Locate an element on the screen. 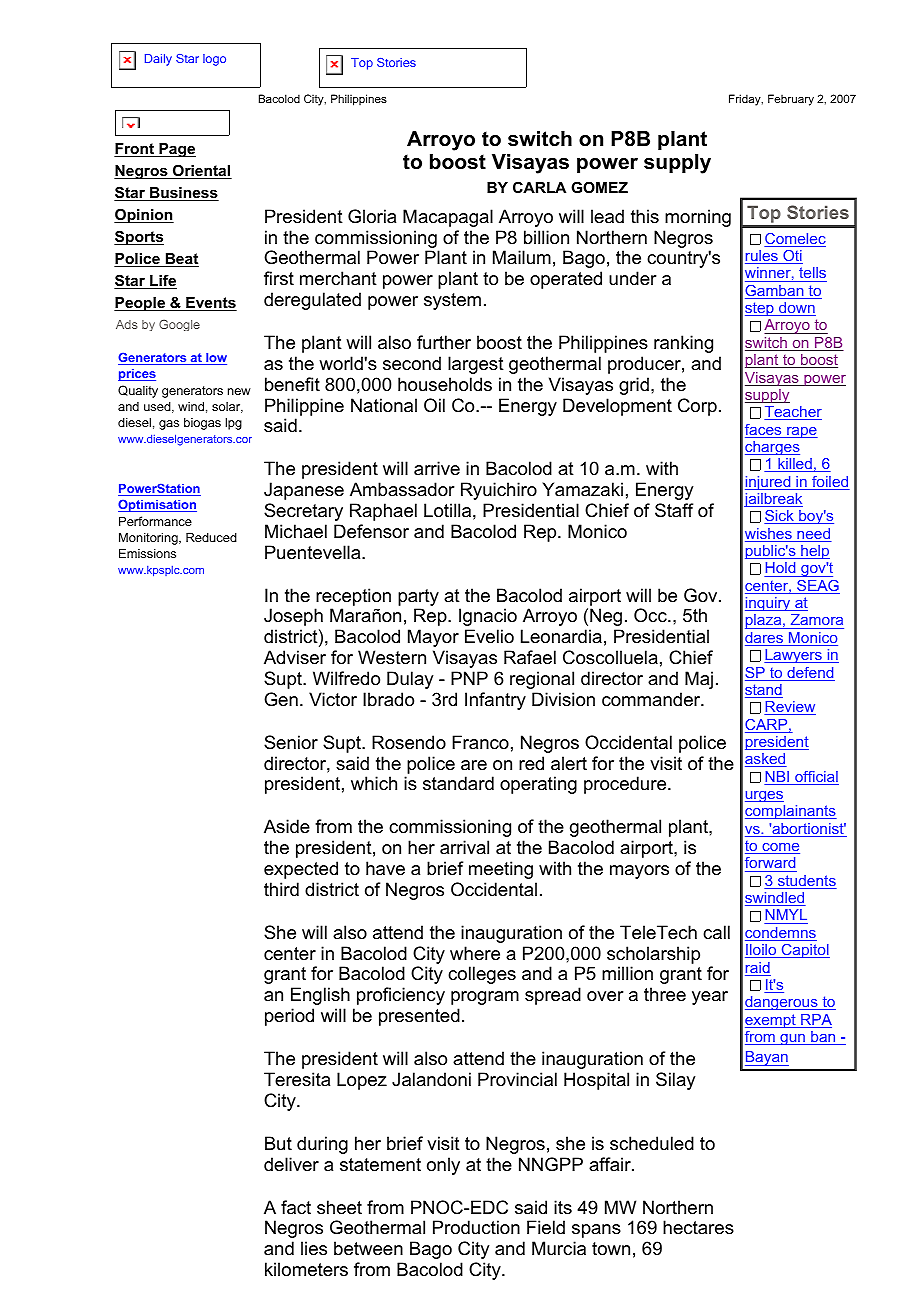 This screenshot has height=1308, width=924. Production is located at coordinates (476, 1227).
